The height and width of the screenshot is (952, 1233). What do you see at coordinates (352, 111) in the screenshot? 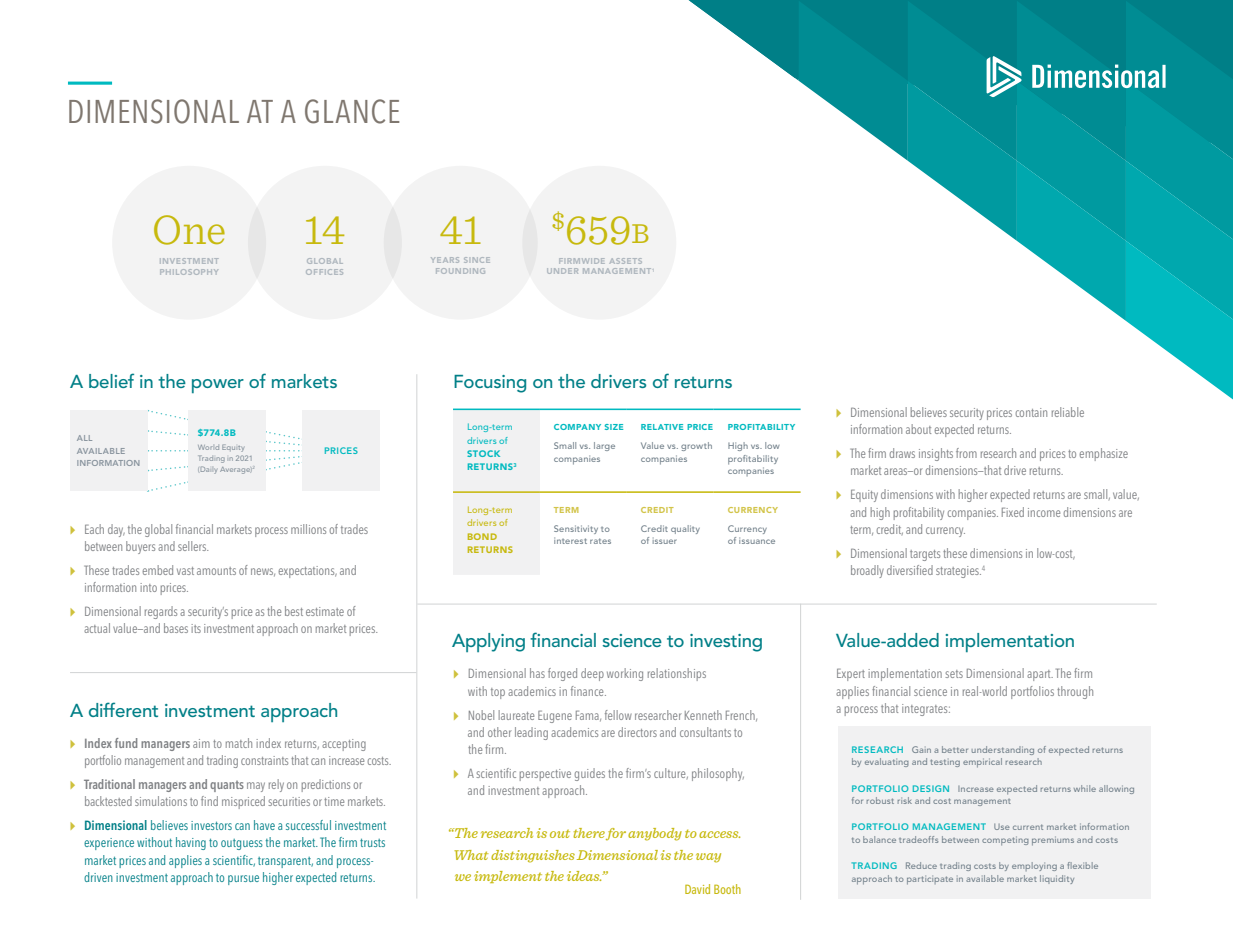
I see `GLANCE` at bounding box center [352, 111].
